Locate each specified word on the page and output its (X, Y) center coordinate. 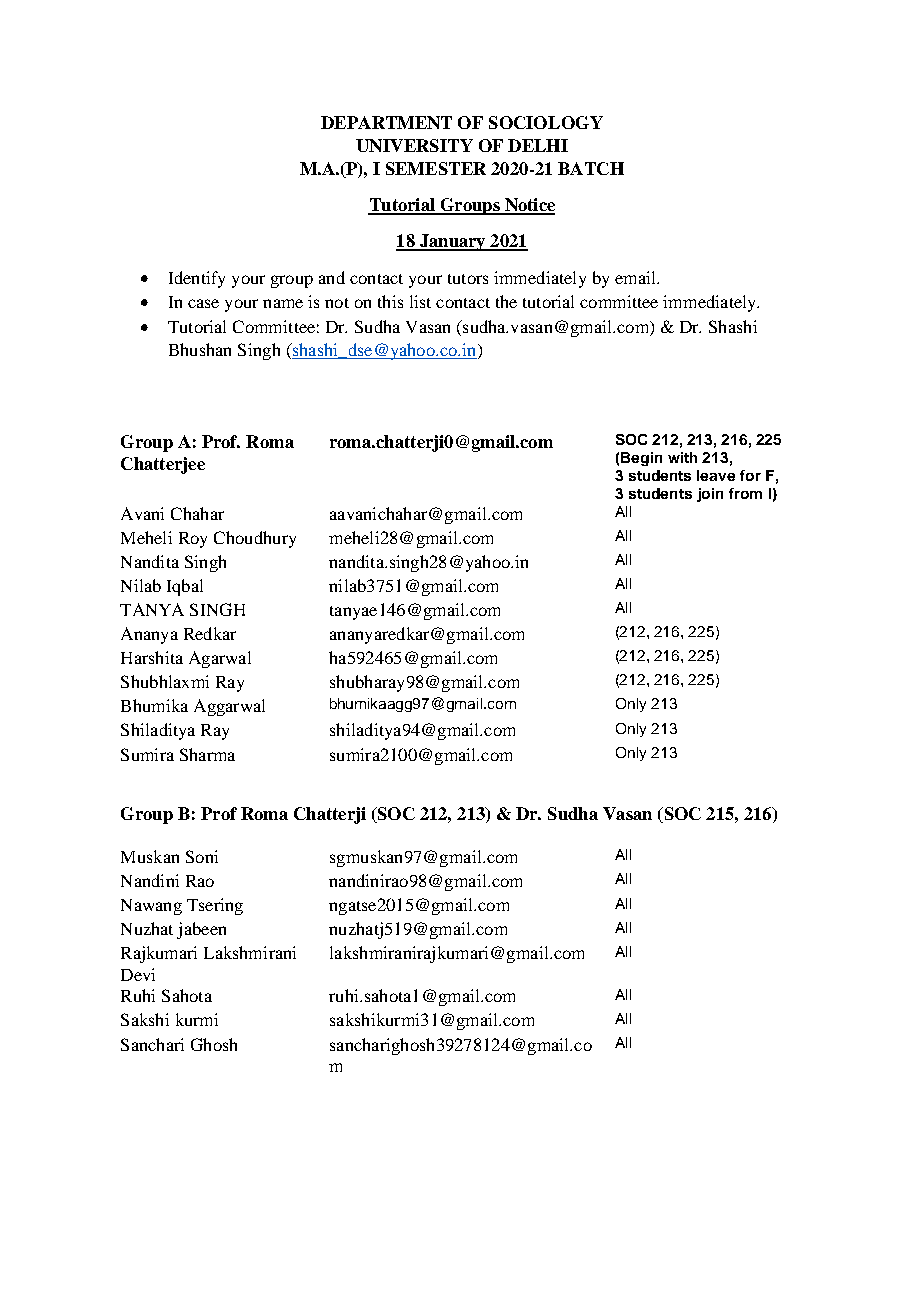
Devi (138, 974)
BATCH (591, 168)
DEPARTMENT (386, 122)
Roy (193, 540)
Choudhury (255, 539)
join (710, 495)
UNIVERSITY (414, 145)
